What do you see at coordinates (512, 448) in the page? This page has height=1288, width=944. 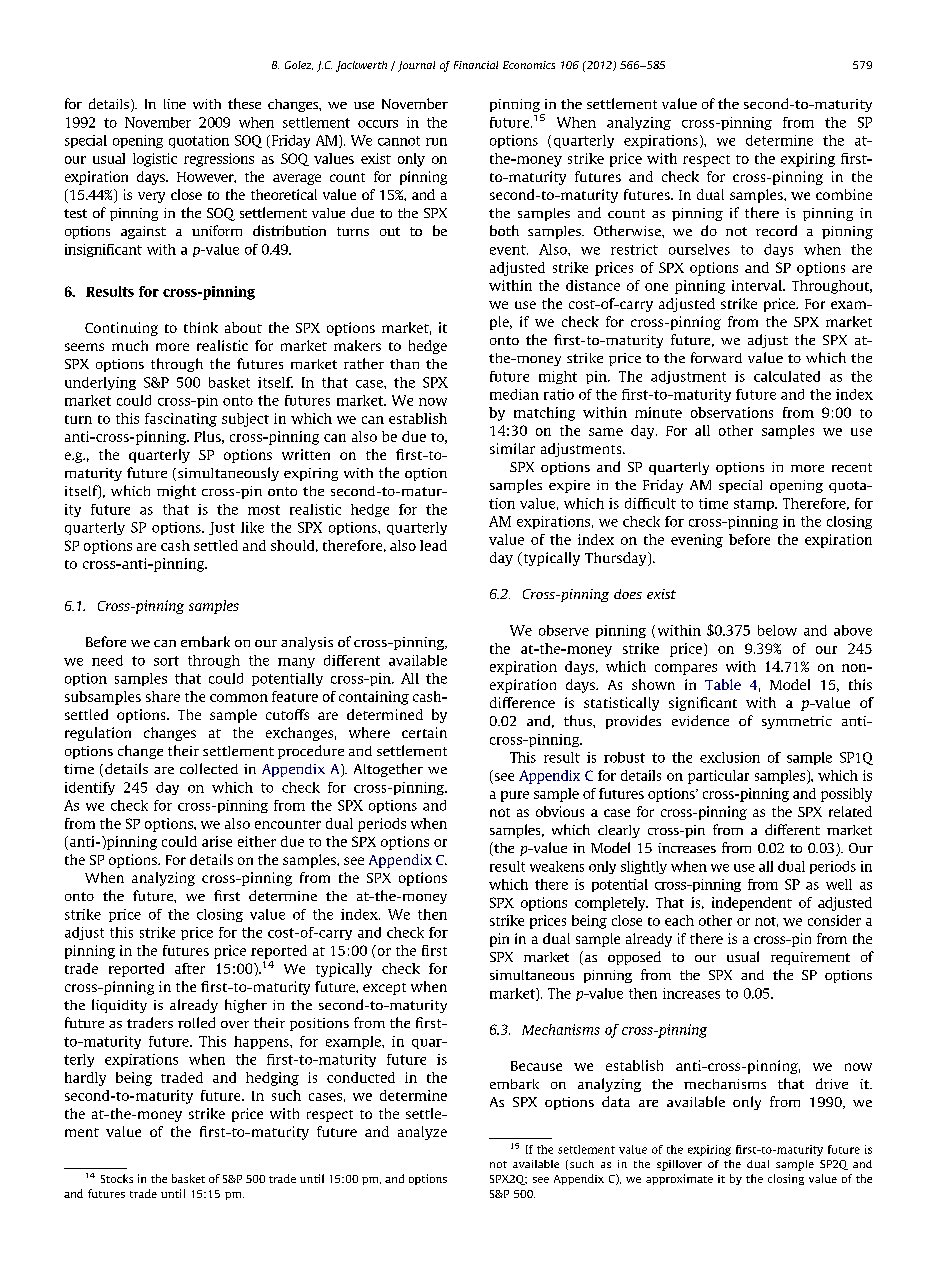 I see `similar` at bounding box center [512, 448].
